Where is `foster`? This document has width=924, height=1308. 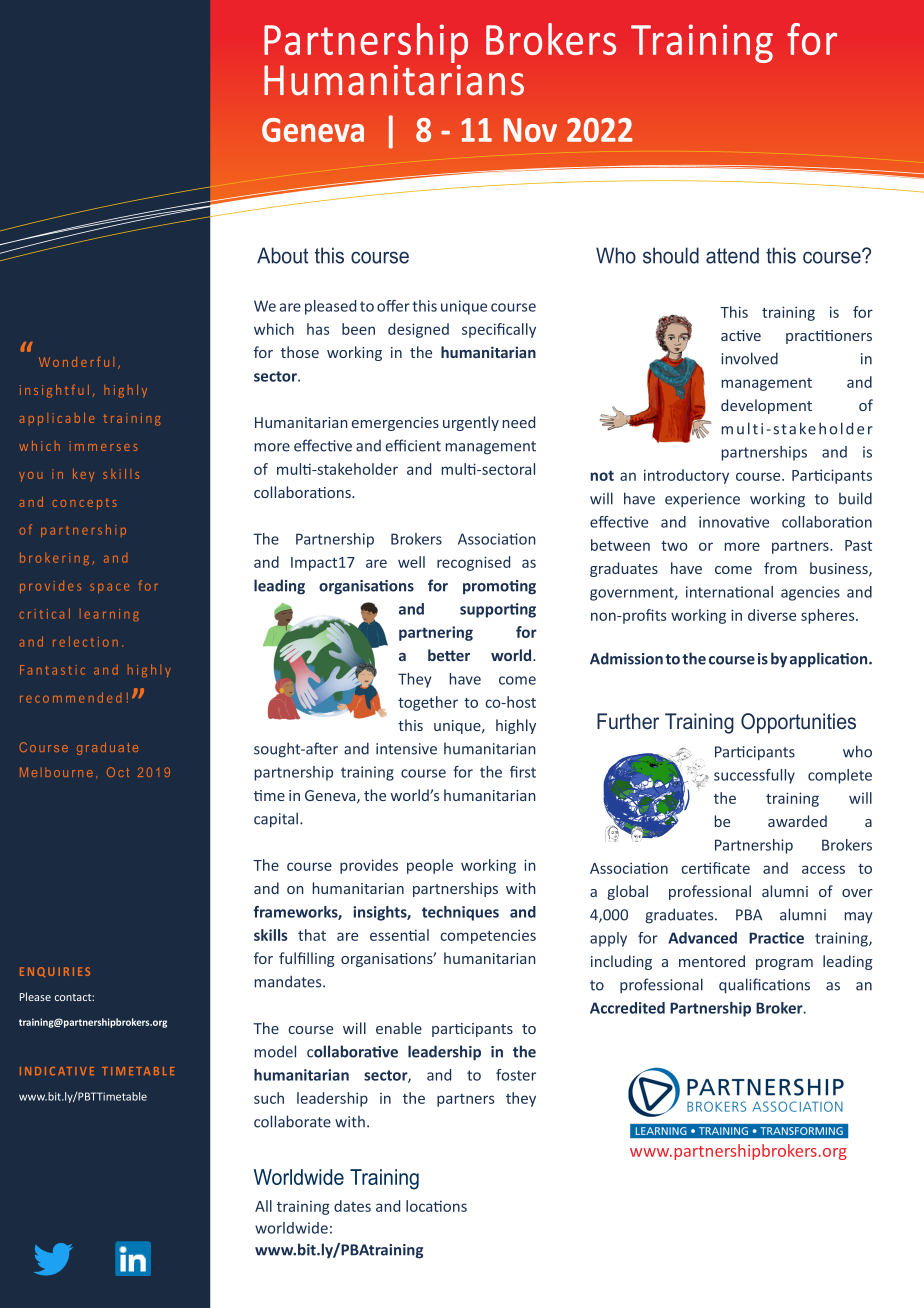 foster is located at coordinates (516, 1075).
